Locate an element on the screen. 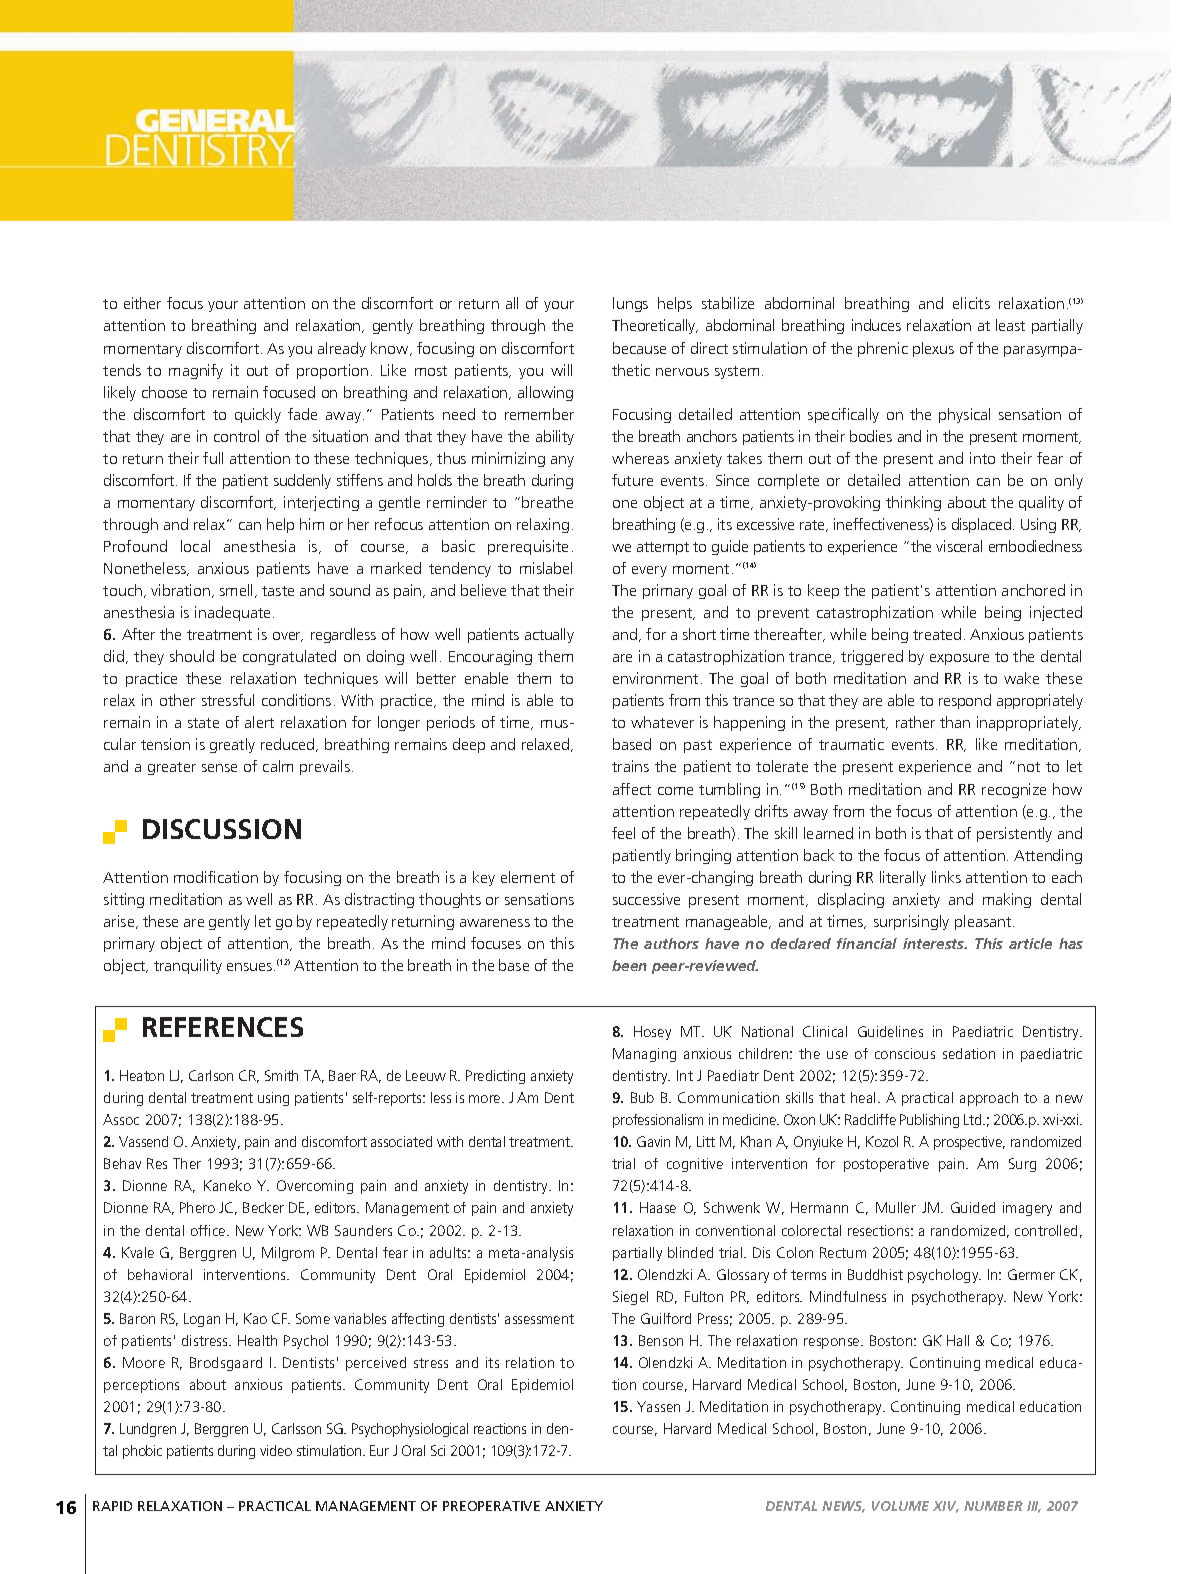 The height and width of the screenshot is (1574, 1188). plexus is located at coordinates (933, 349).
